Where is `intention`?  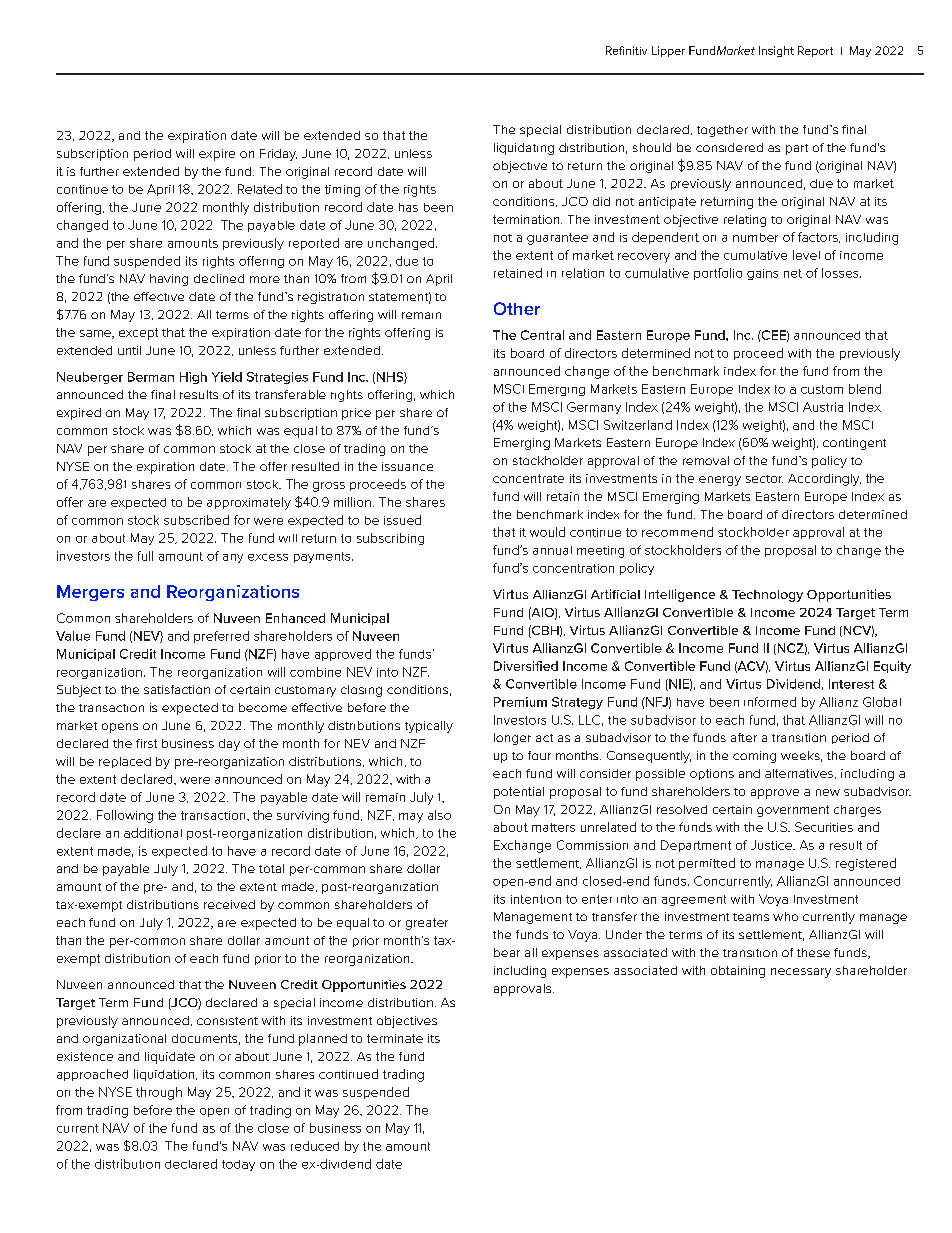
intention is located at coordinates (536, 899).
